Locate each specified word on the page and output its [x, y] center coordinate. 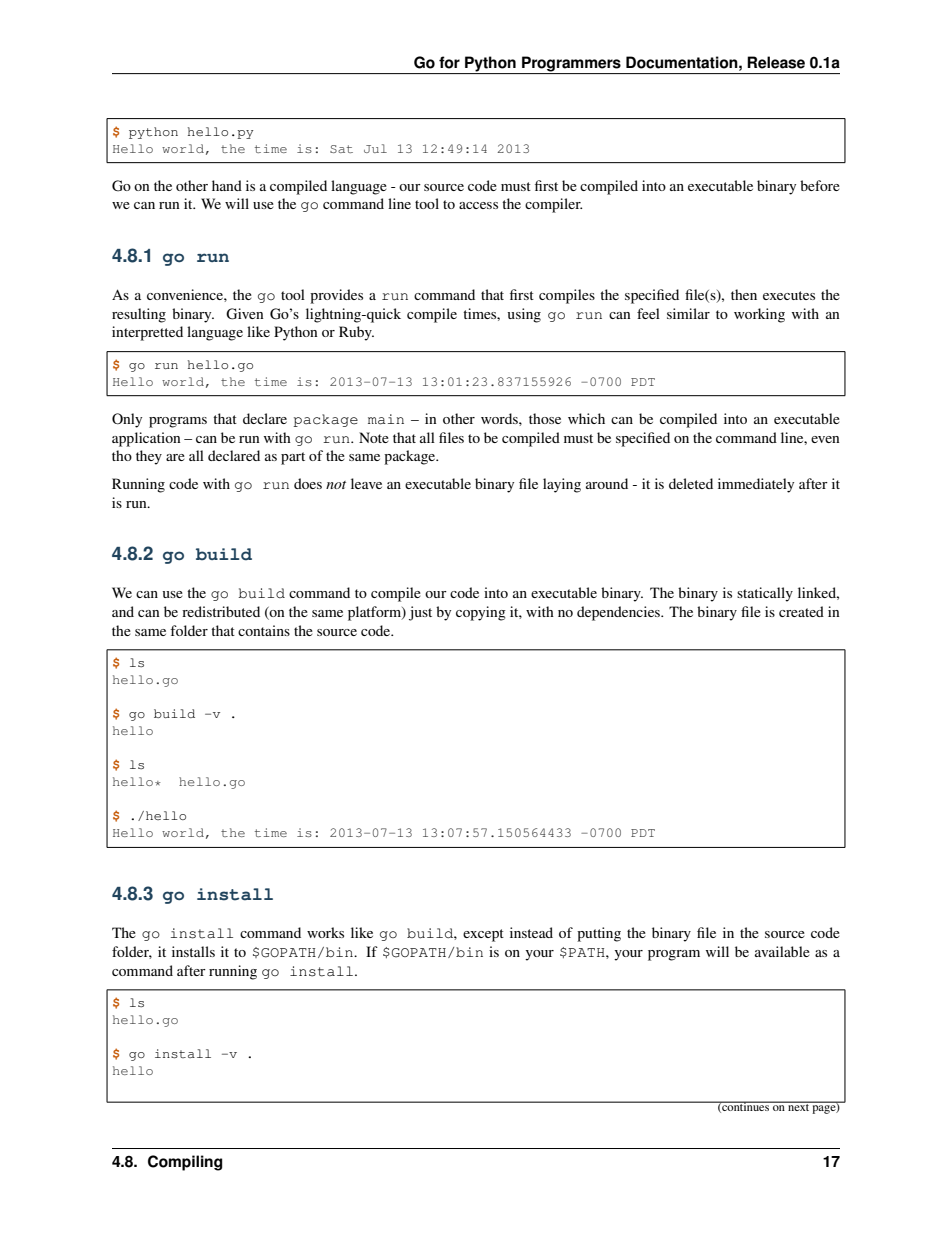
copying [481, 613]
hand [227, 185]
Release [776, 62]
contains [264, 630]
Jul [375, 148]
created [801, 611]
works [325, 932]
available [782, 951]
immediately [756, 485]
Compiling [185, 1163]
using [524, 315]
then [744, 294]
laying [562, 485]
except [483, 935]
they [149, 457]
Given [245, 314]
